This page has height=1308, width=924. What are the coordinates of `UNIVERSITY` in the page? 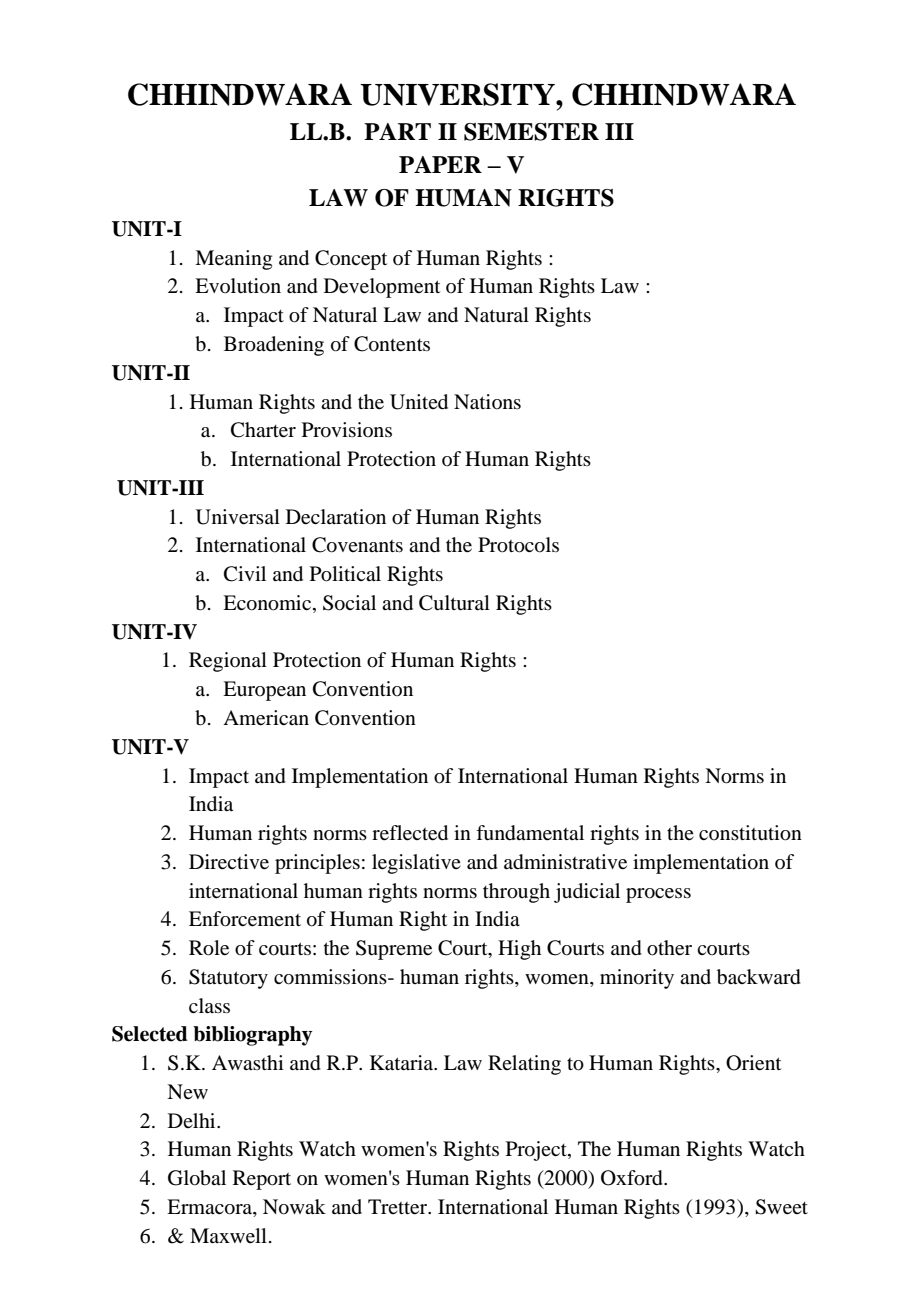 It's located at (458, 94).
